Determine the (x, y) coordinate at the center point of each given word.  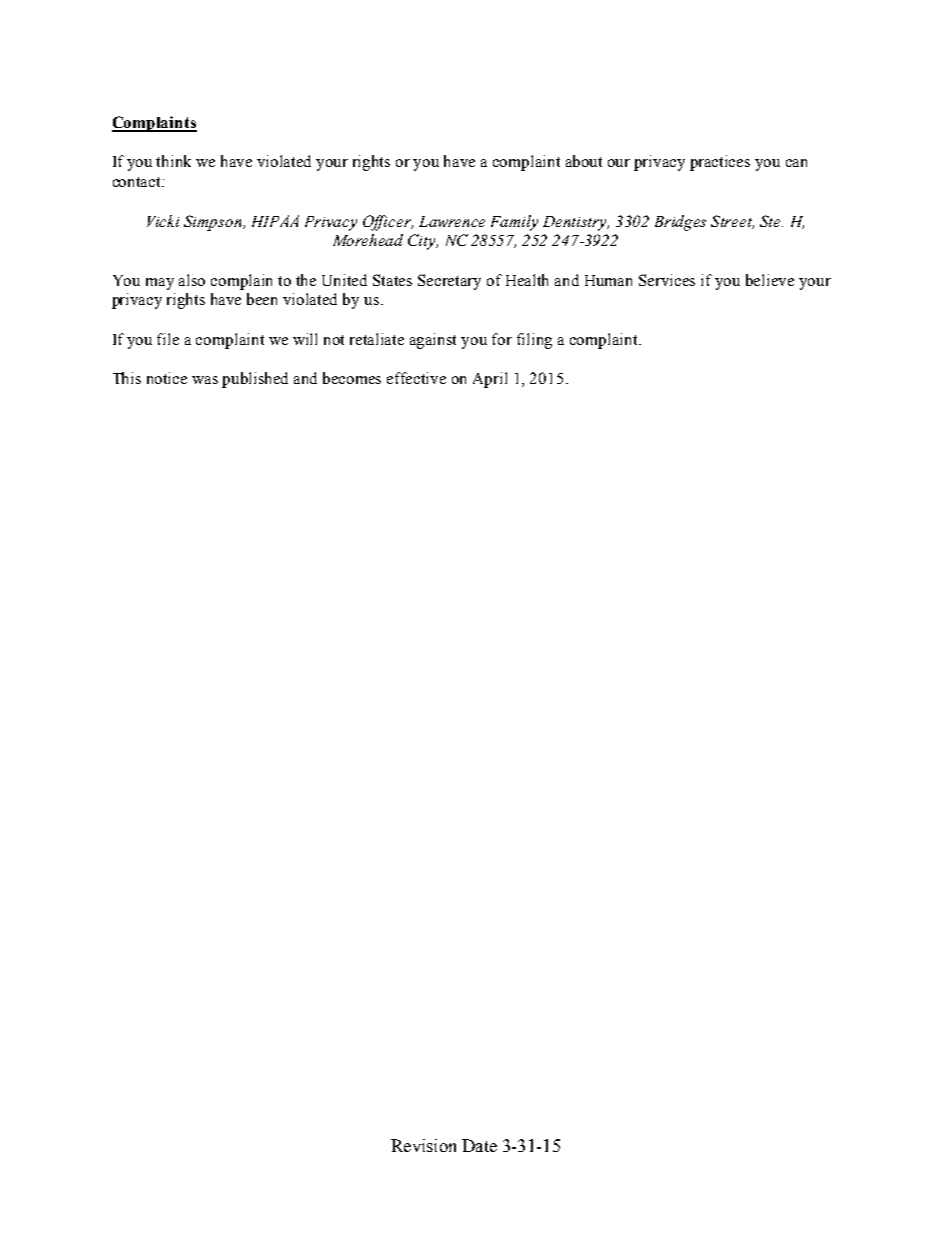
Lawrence (452, 221)
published (255, 380)
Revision (423, 1145)
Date (479, 1145)
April (490, 380)
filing (534, 341)
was (205, 380)
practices (720, 163)
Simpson (214, 223)
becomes (352, 378)
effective (416, 378)
